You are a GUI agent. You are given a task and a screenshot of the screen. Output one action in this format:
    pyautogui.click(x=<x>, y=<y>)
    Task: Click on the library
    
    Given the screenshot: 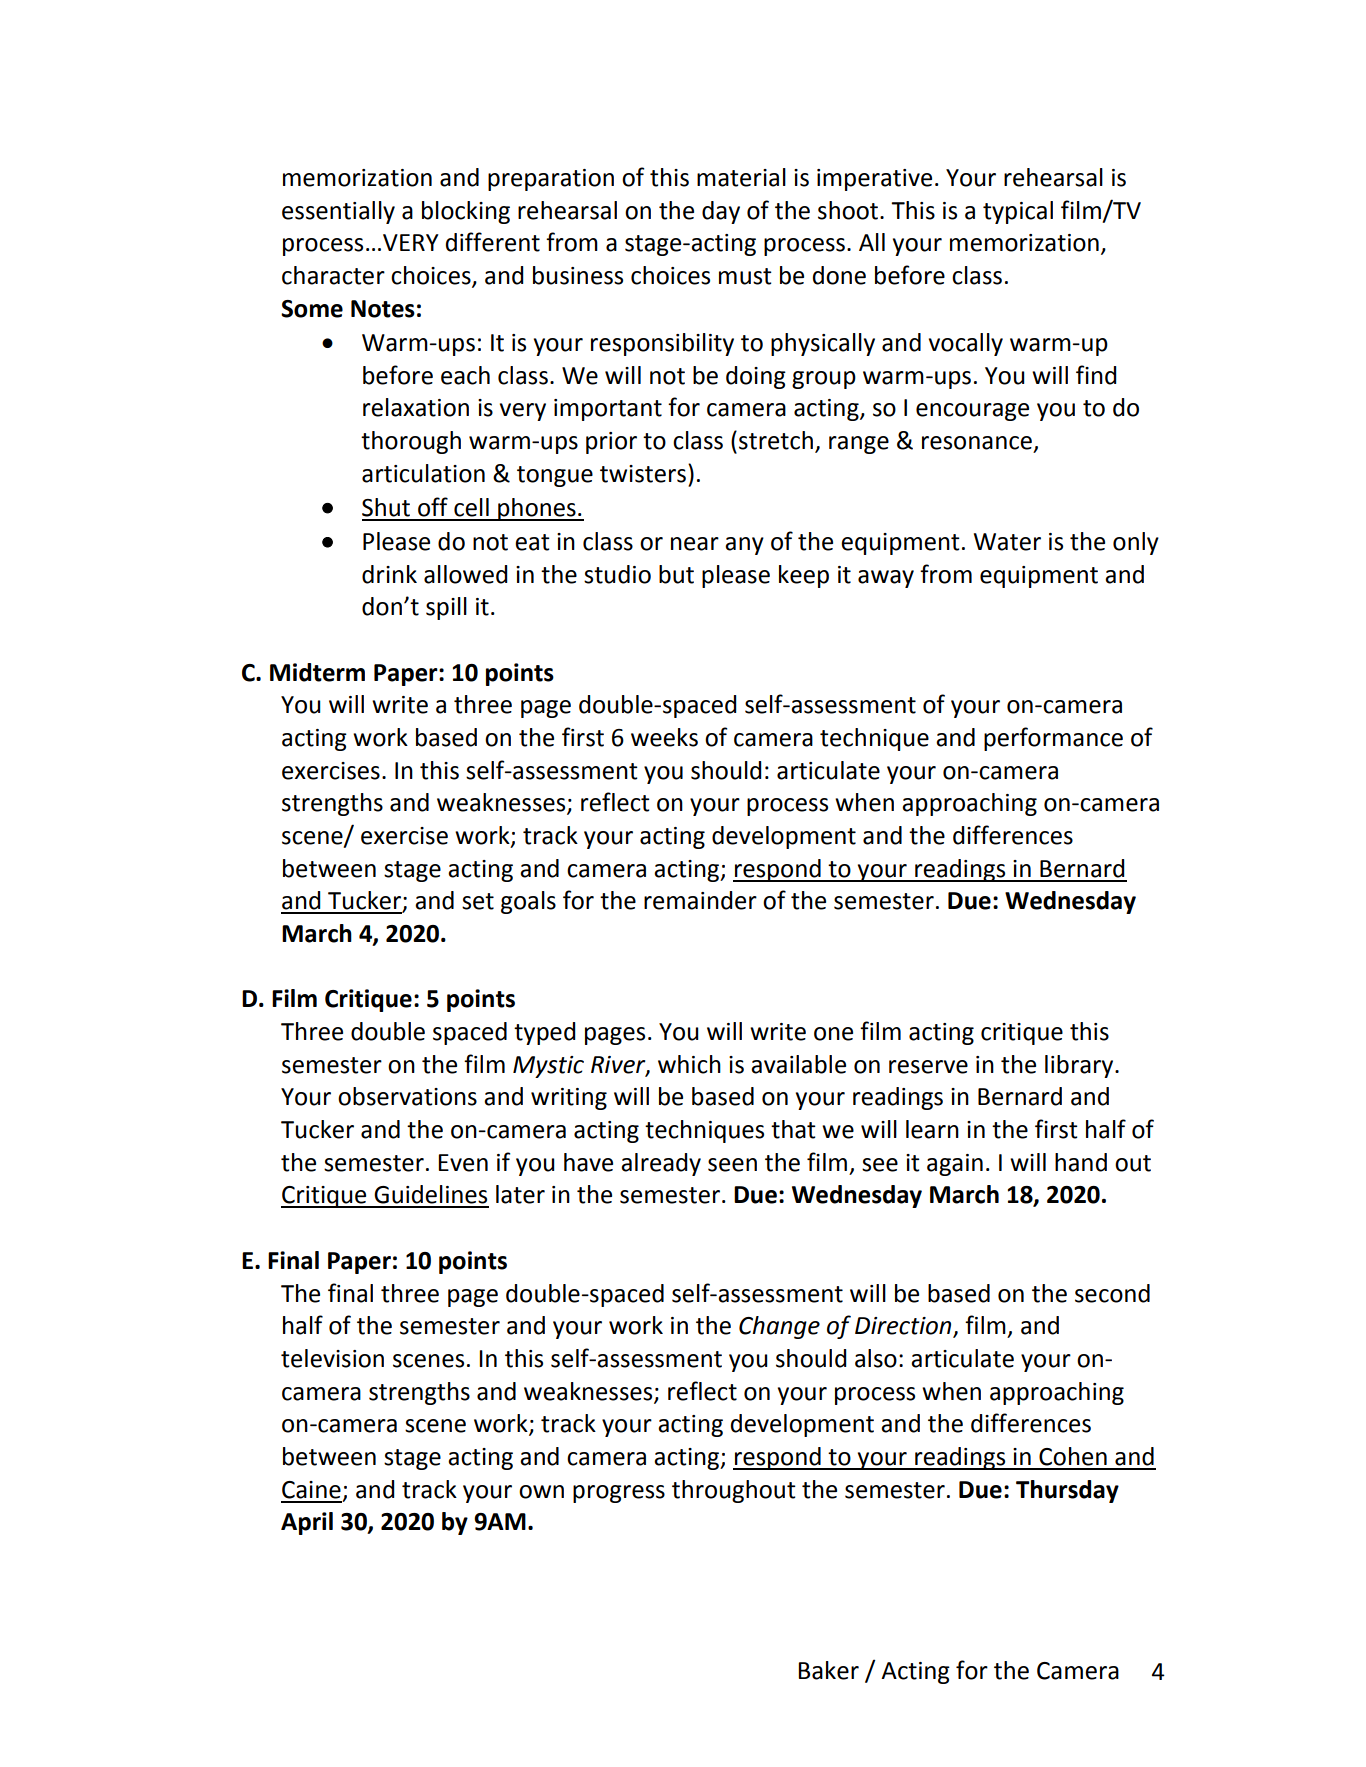 What is the action you would take?
    pyautogui.click(x=1080, y=1066)
